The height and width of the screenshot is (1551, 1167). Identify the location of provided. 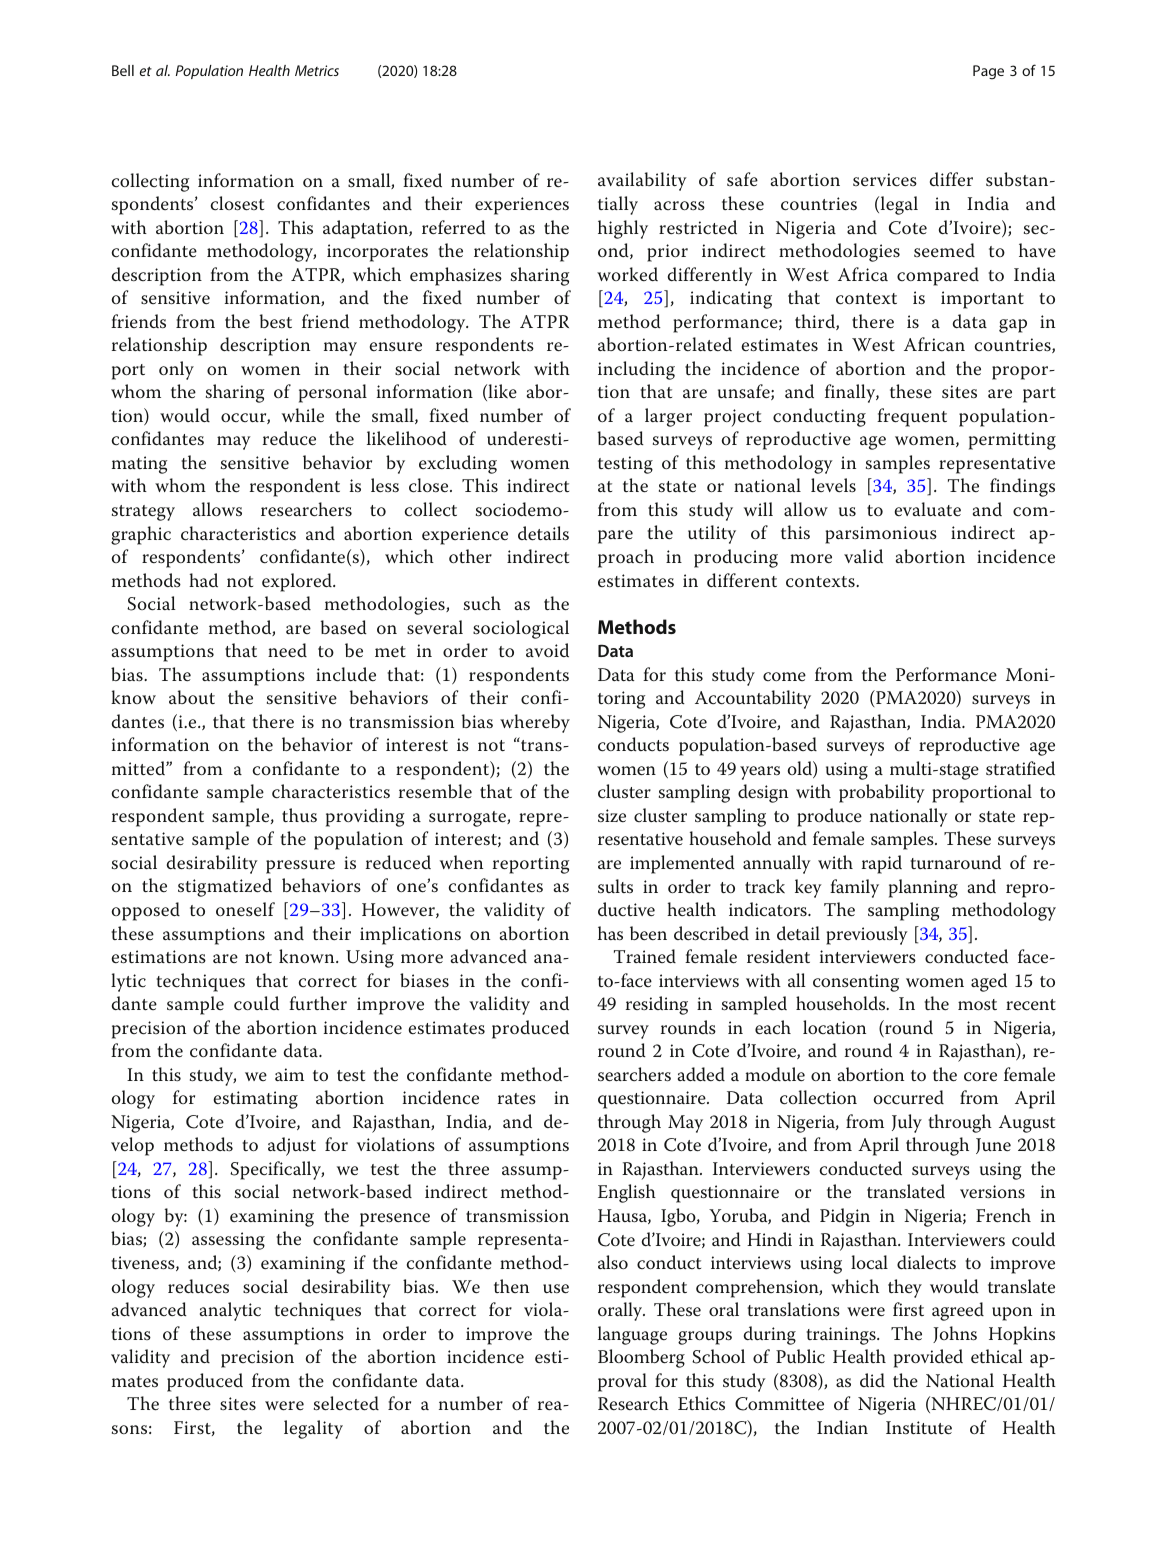
(928, 1358).
